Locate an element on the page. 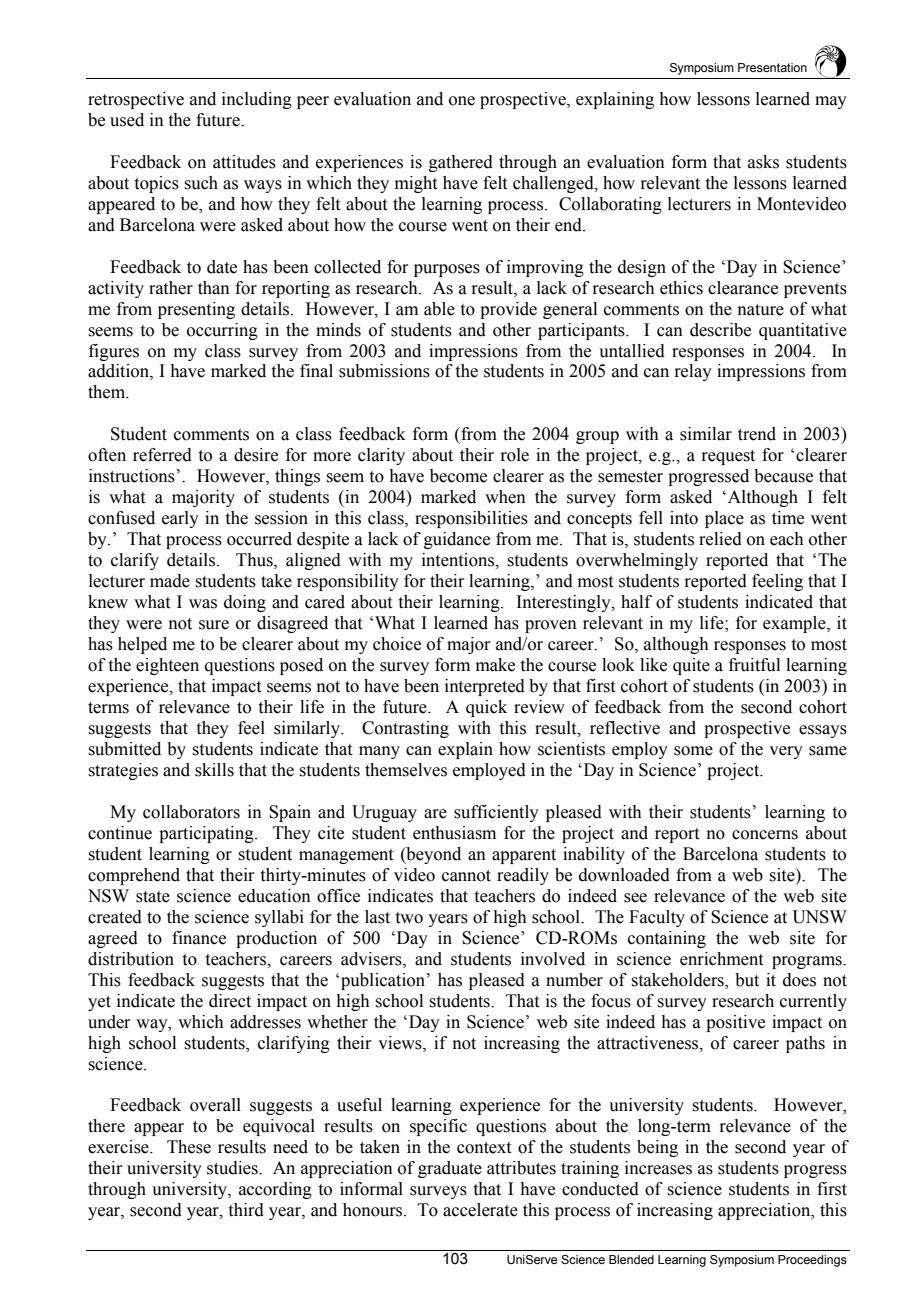 Image resolution: width=924 pixels, height=1308 pixels. one is located at coordinates (462, 101).
